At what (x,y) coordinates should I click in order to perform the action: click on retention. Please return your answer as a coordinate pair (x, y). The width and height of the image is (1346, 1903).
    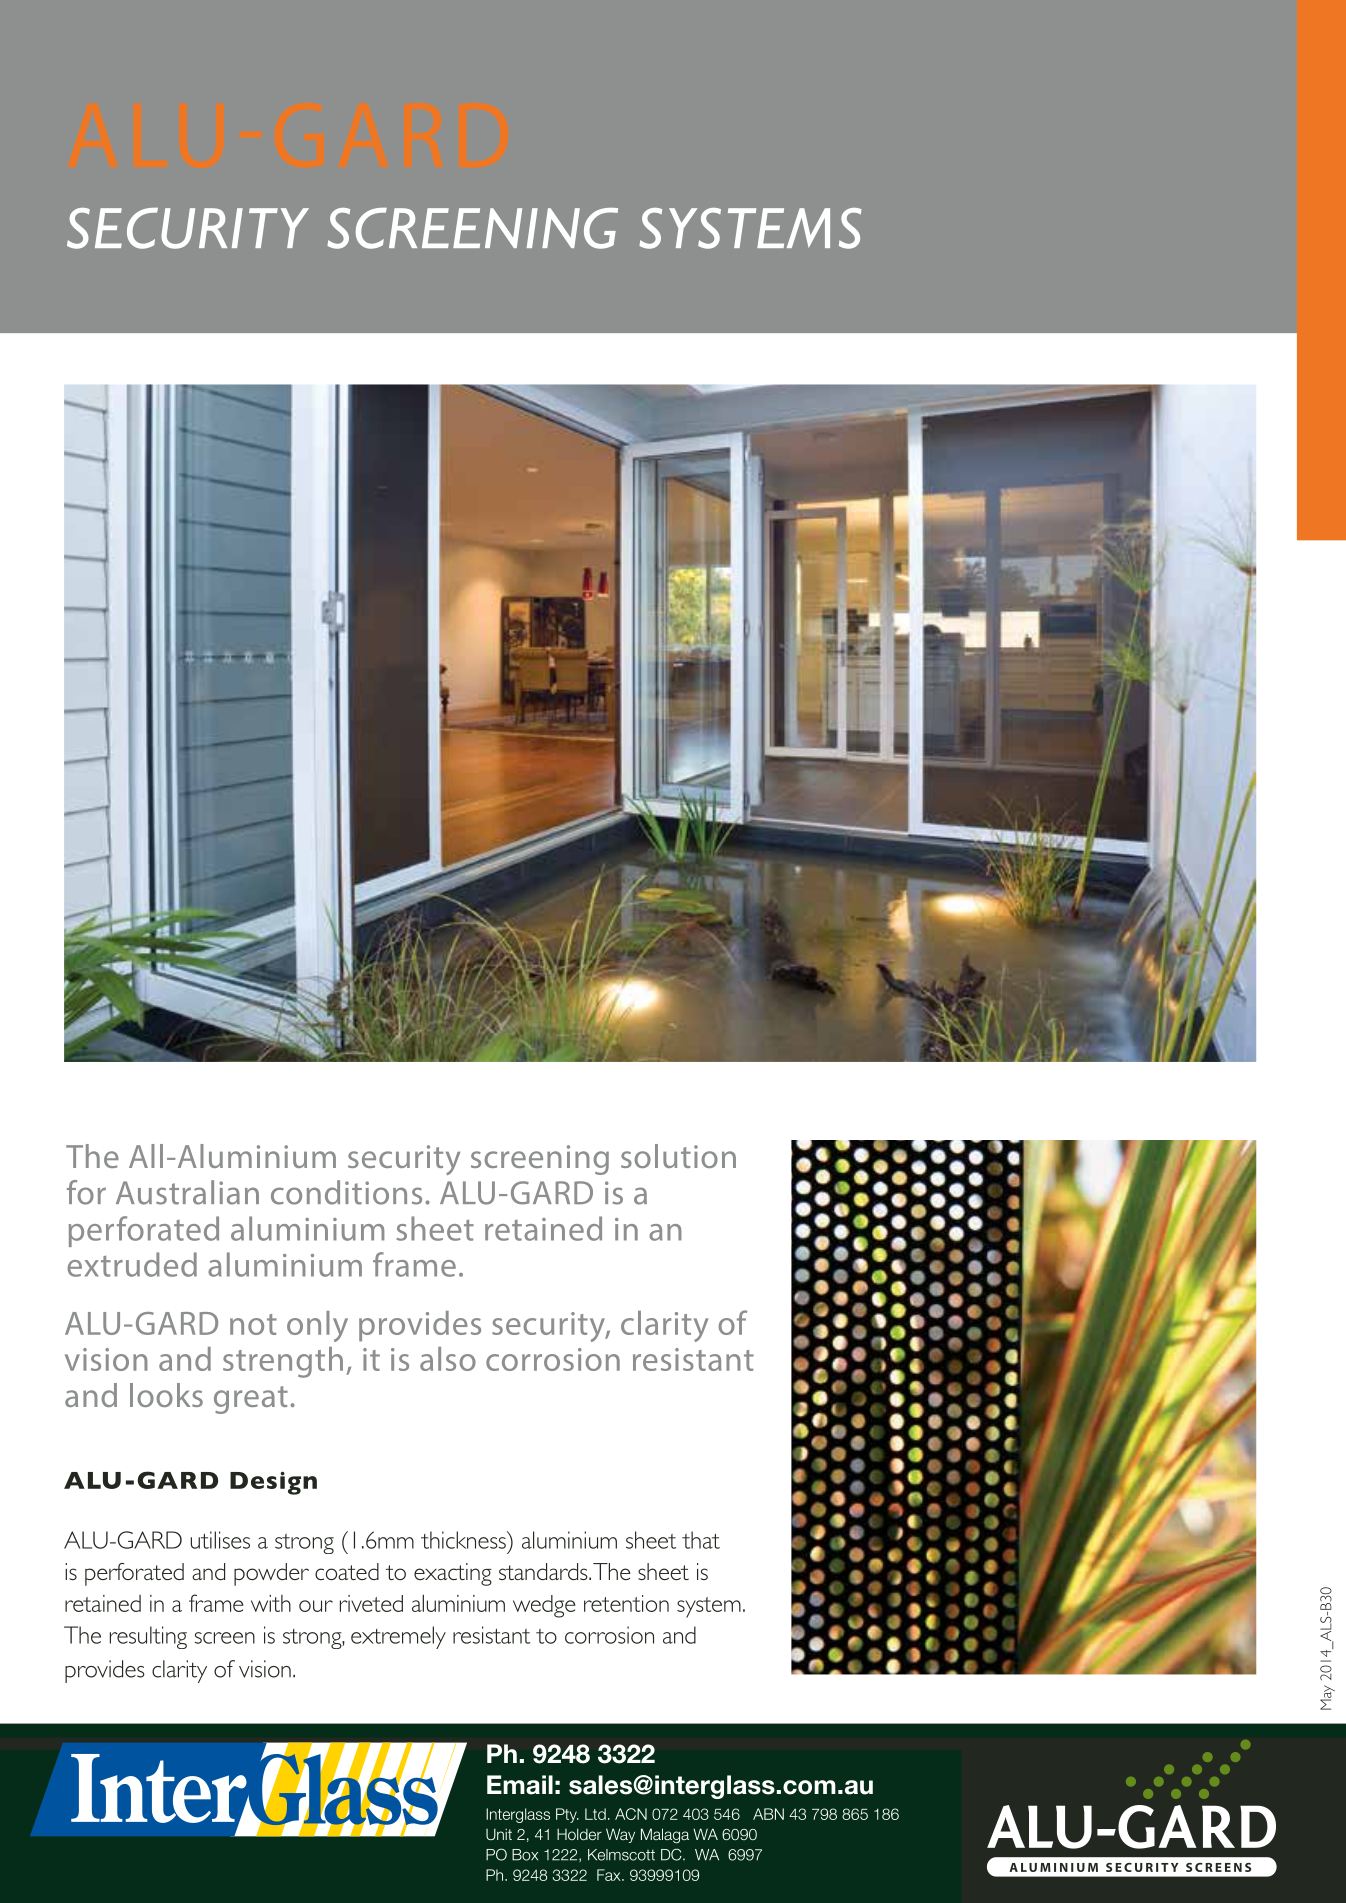
    Looking at the image, I should click on (626, 1603).
